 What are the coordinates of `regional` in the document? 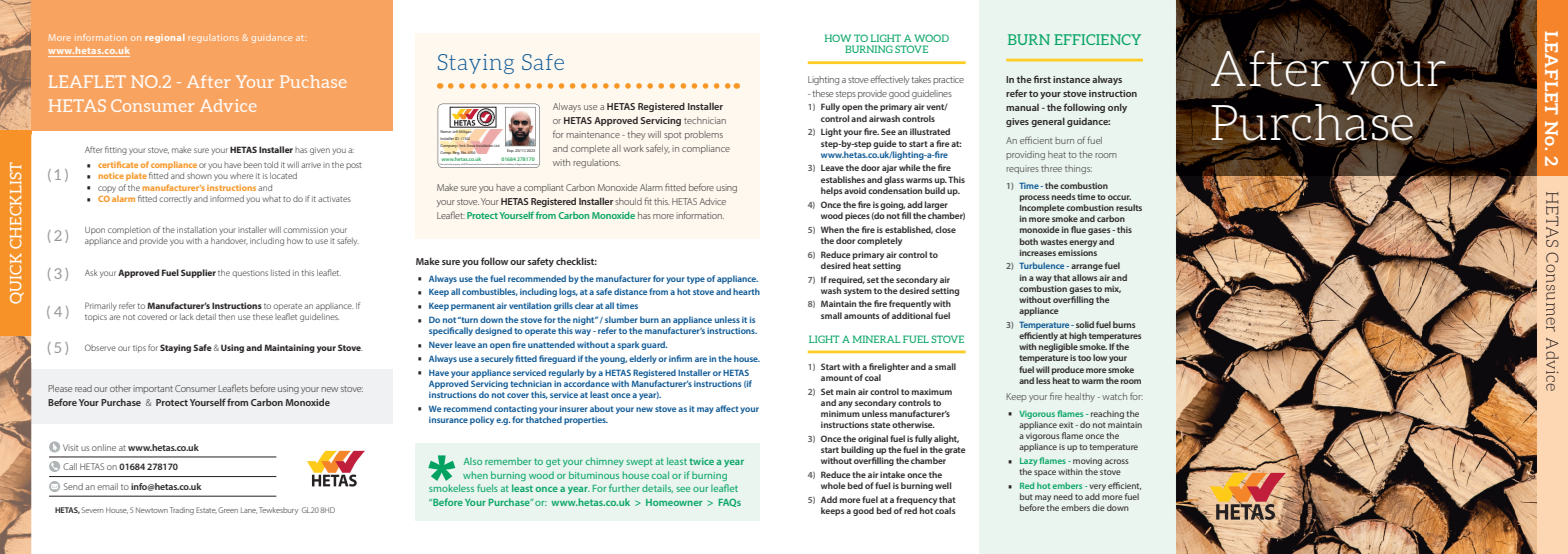 It's located at (164, 38).
